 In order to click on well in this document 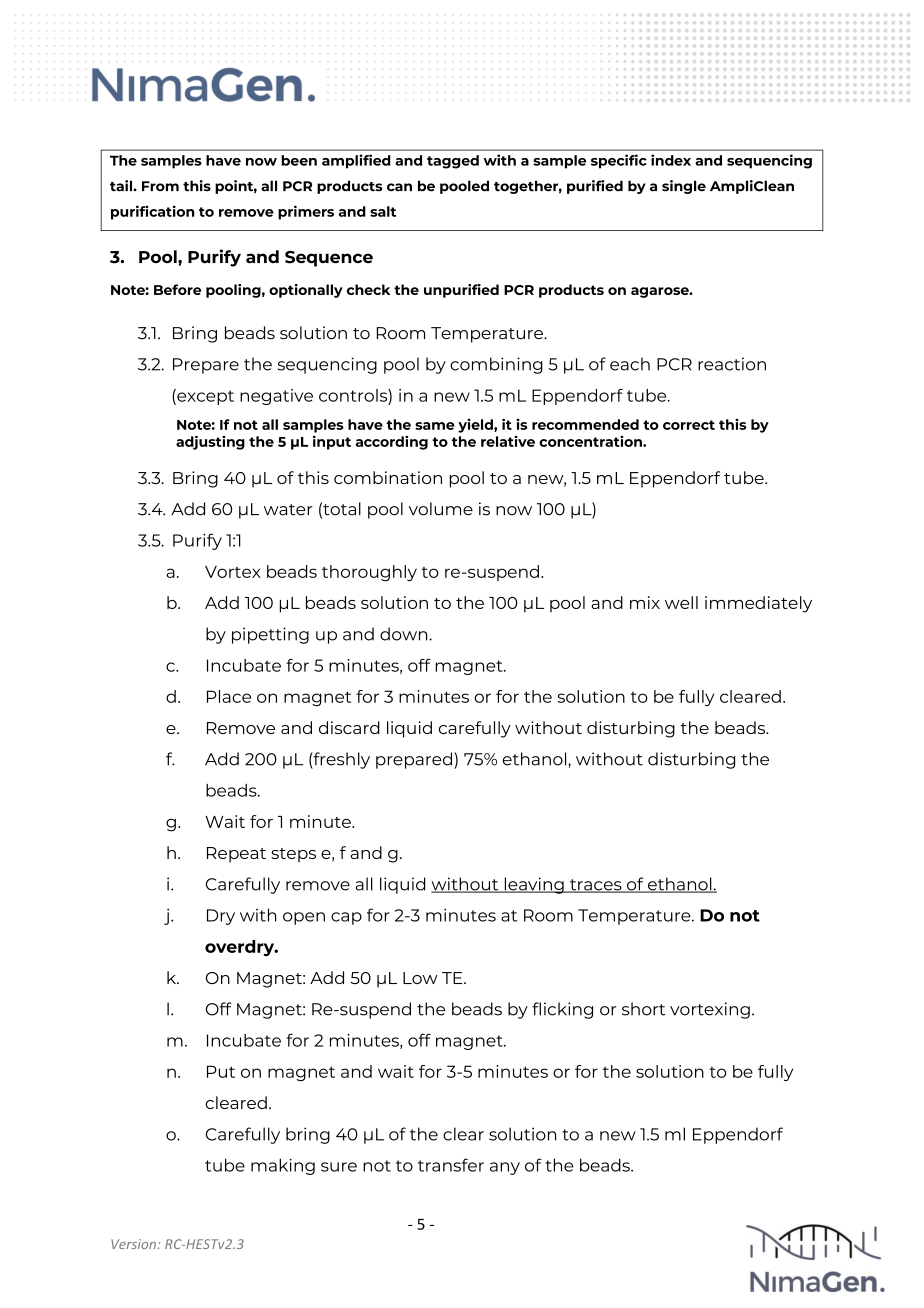, I will do `click(681, 602)`.
